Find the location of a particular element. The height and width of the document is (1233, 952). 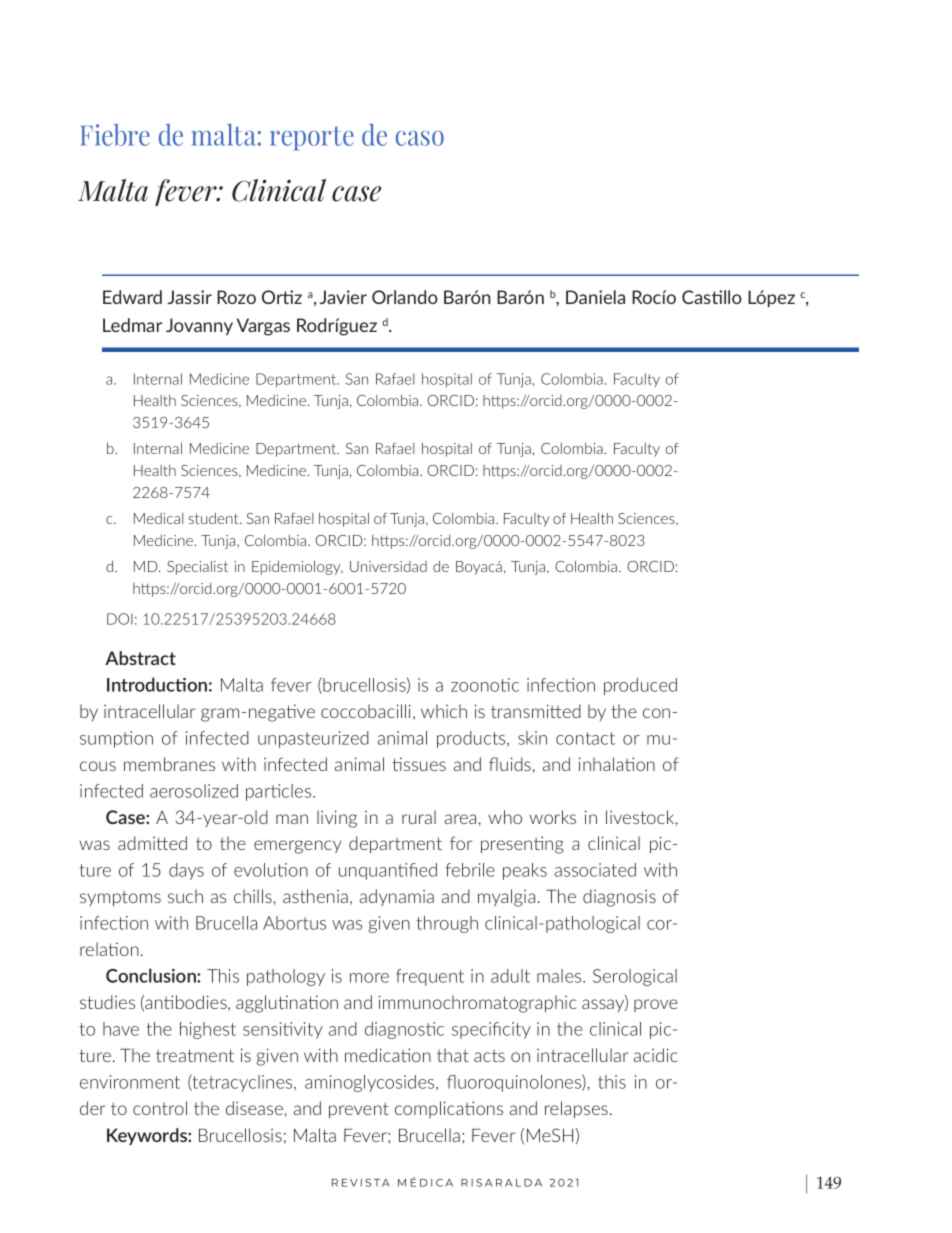

Daniela is located at coordinates (595, 297).
